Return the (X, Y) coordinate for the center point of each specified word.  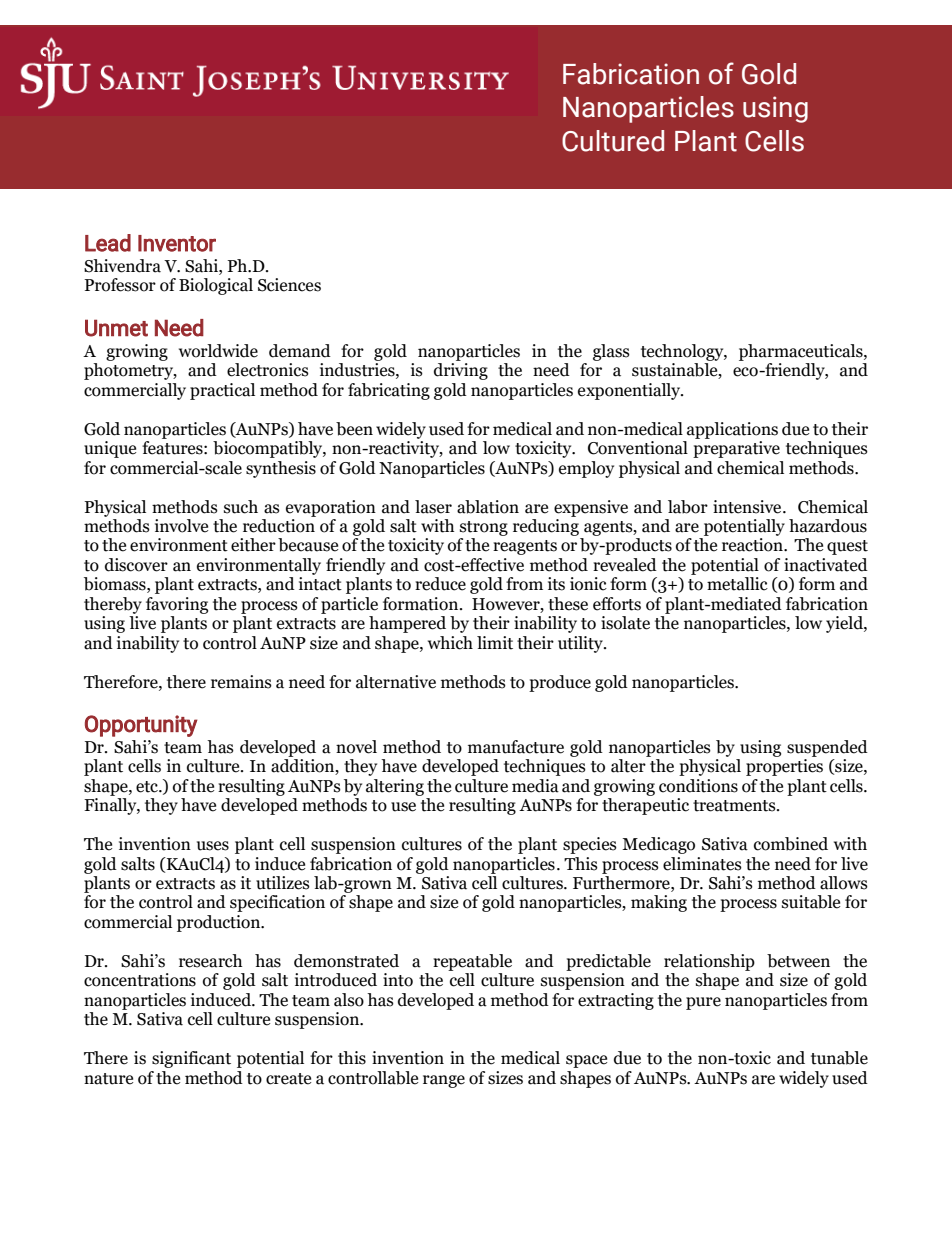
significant (191, 1059)
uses (213, 846)
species (590, 845)
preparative (736, 449)
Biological (216, 286)
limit (495, 643)
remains (241, 682)
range (444, 1081)
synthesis (281, 469)
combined (791, 844)
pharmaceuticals (802, 352)
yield (845, 624)
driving (461, 371)
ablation (488, 507)
